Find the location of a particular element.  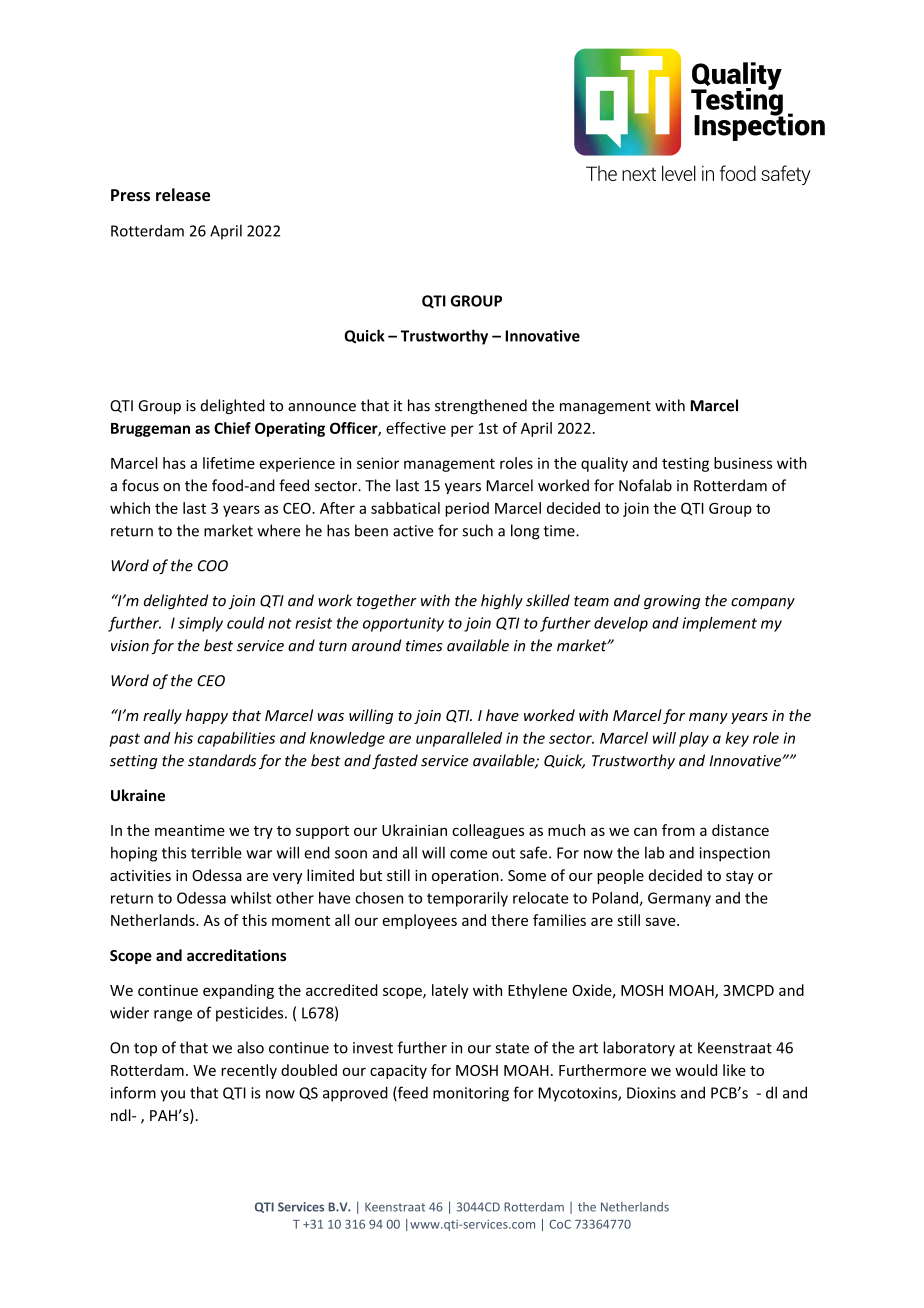

release is located at coordinates (183, 195).
